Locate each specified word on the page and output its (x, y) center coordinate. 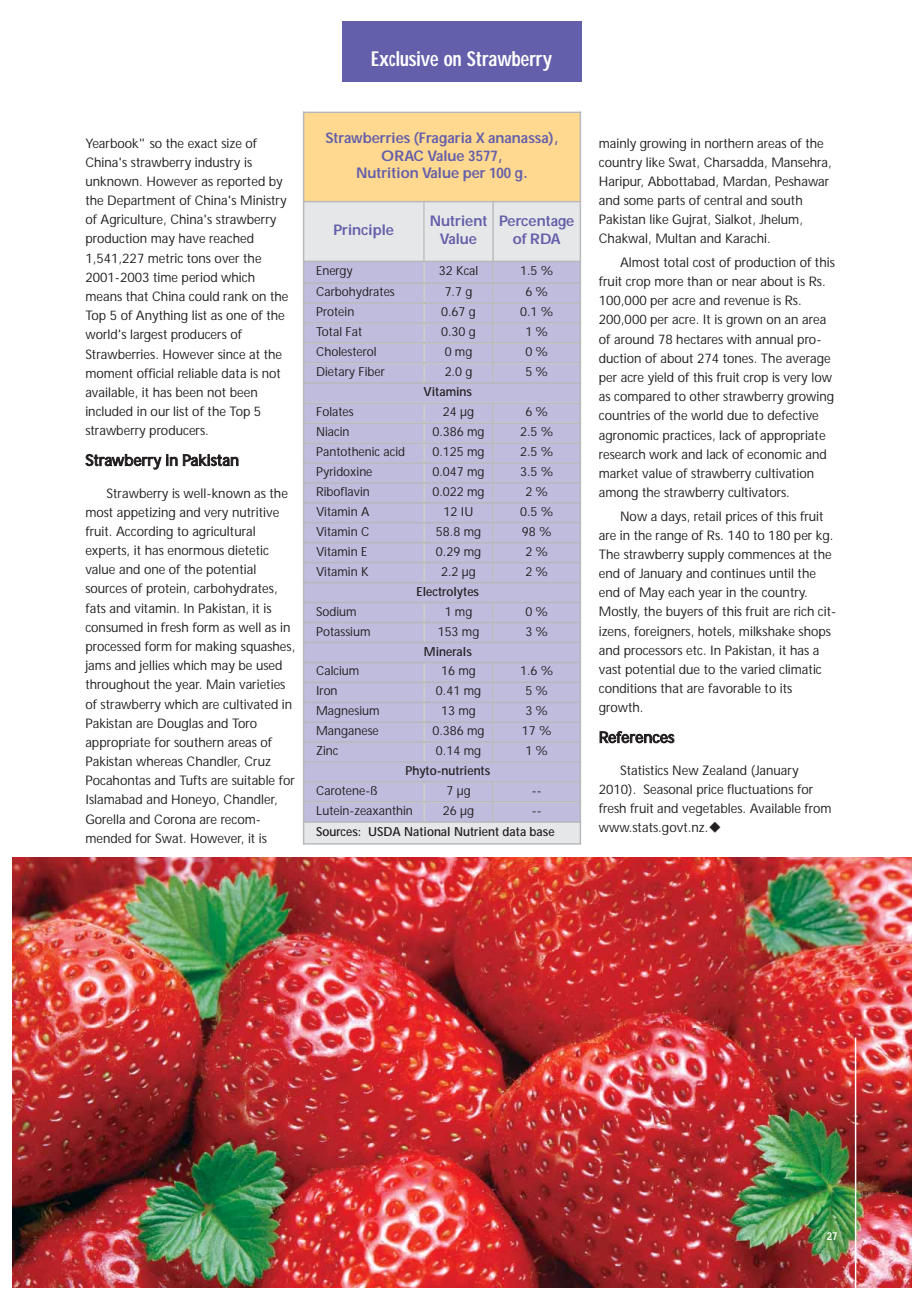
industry (217, 163)
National (427, 831)
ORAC (402, 155)
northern (729, 143)
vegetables (713, 809)
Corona (175, 819)
